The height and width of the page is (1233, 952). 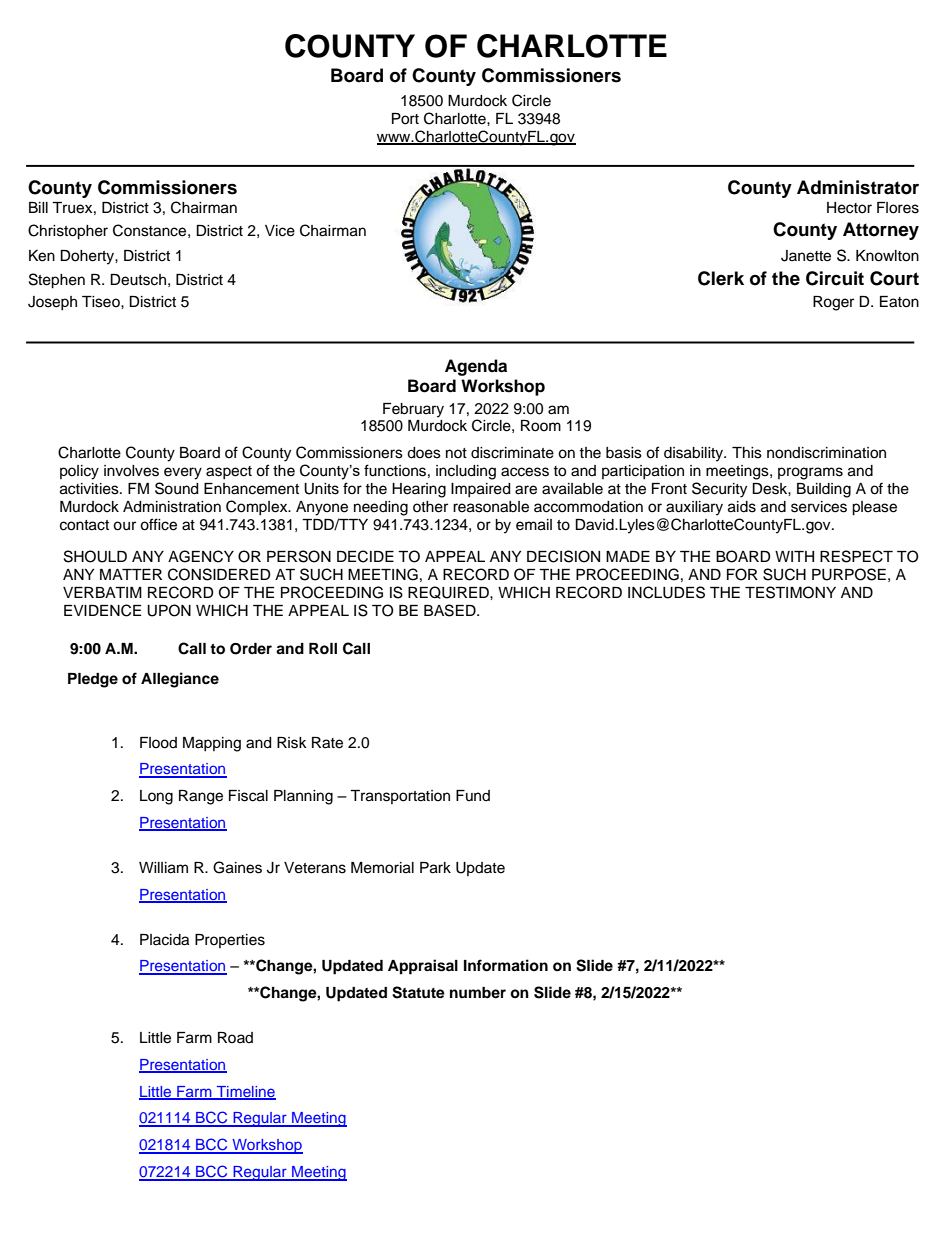 What do you see at coordinates (68, 232) in the page?
I see `Christopher` at bounding box center [68, 232].
